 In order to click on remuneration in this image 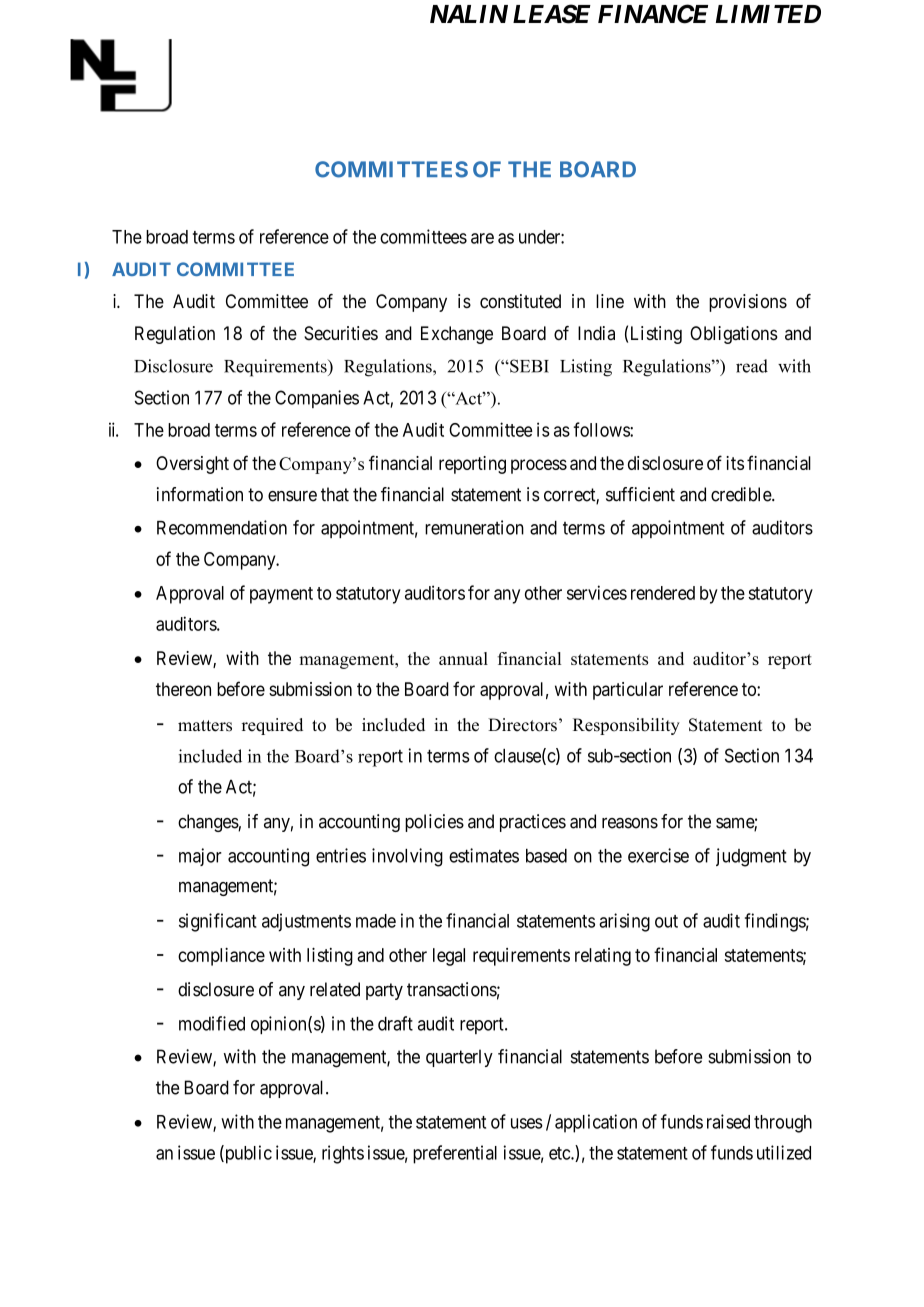, I will do `click(474, 527)`.
